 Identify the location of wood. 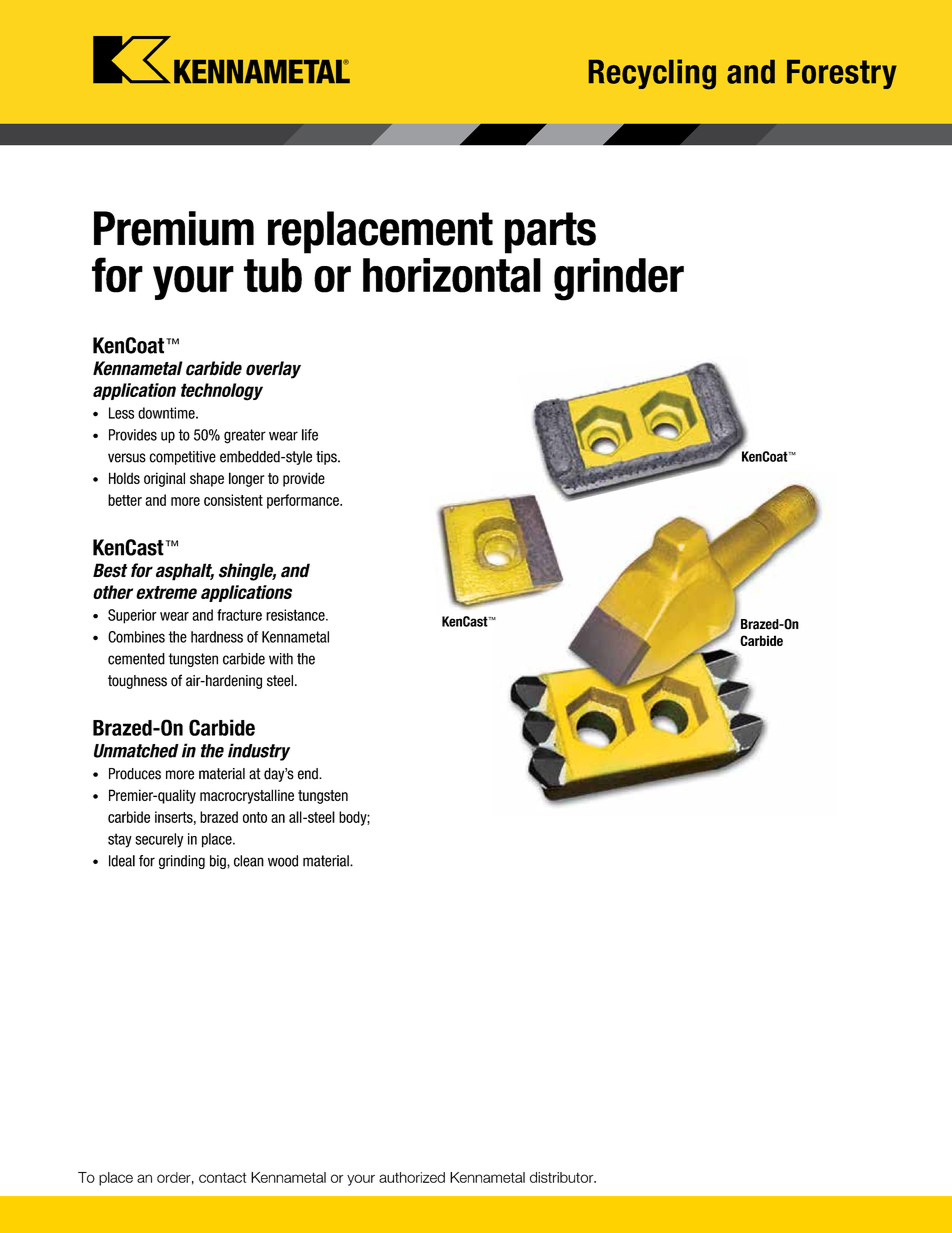
(283, 861).
